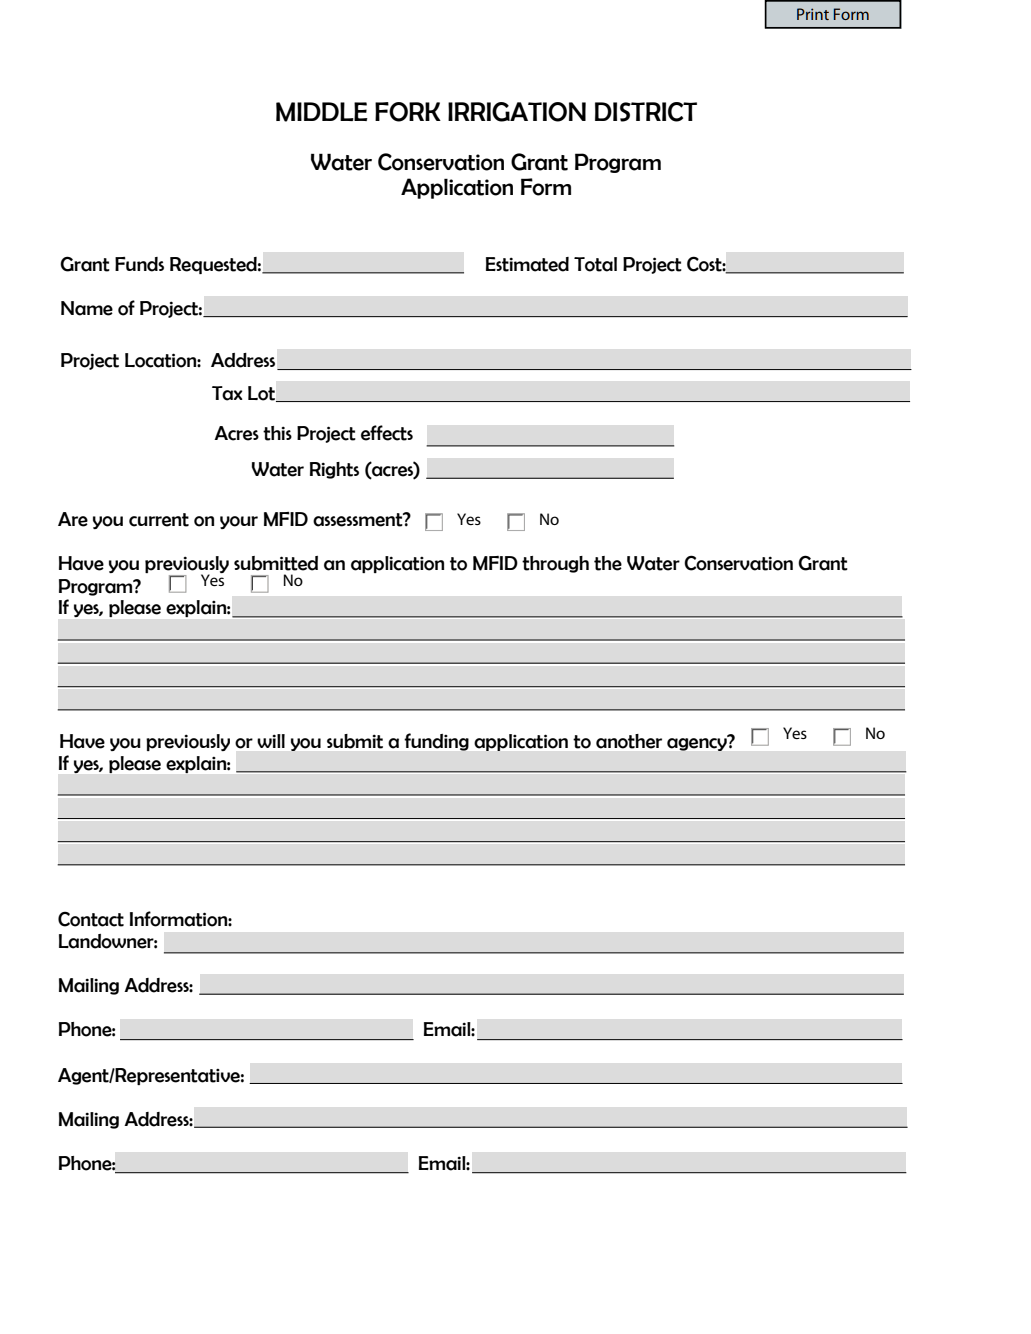  I want to click on through, so click(555, 564).
